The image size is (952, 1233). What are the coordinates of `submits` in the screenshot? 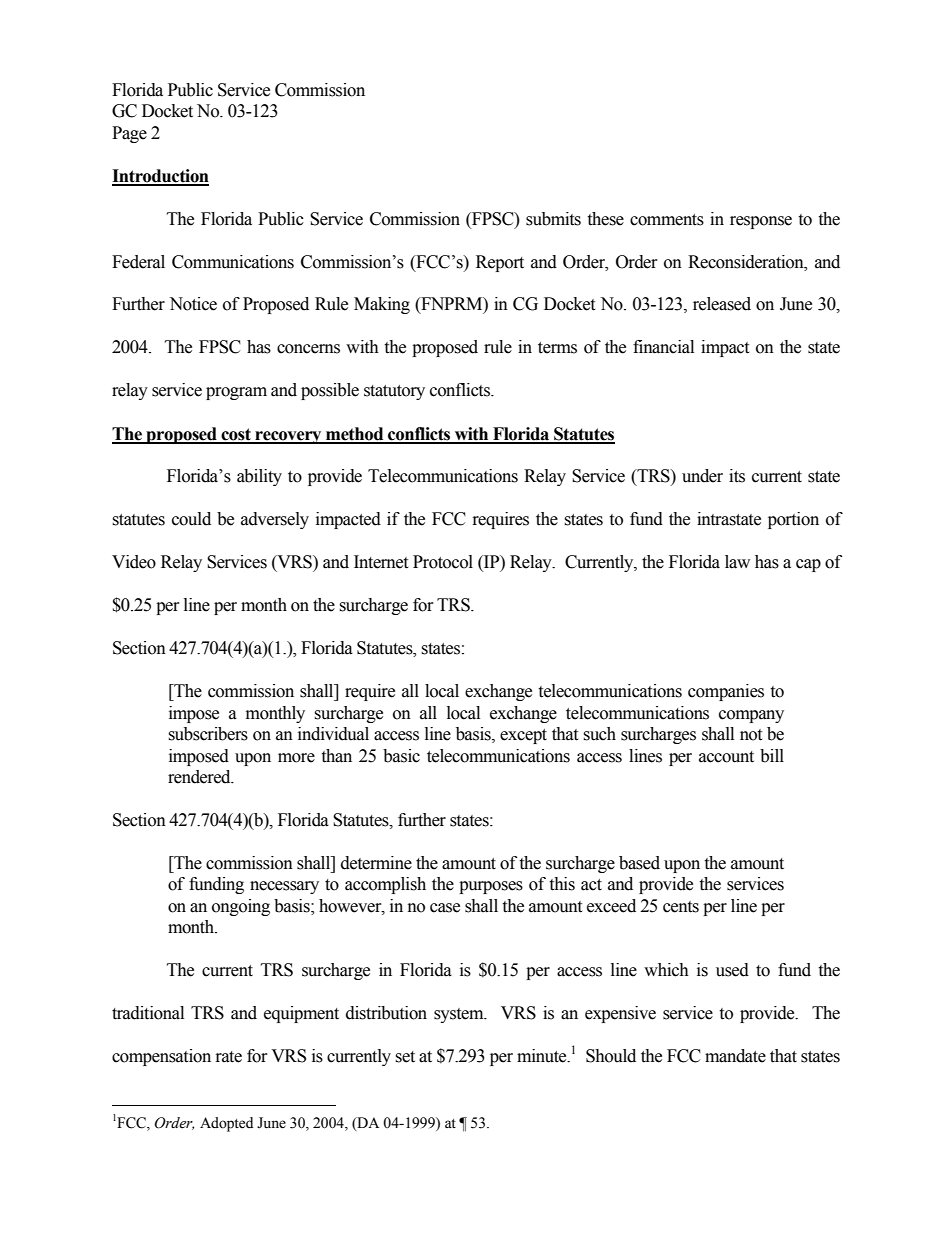 It's located at (553, 219).
